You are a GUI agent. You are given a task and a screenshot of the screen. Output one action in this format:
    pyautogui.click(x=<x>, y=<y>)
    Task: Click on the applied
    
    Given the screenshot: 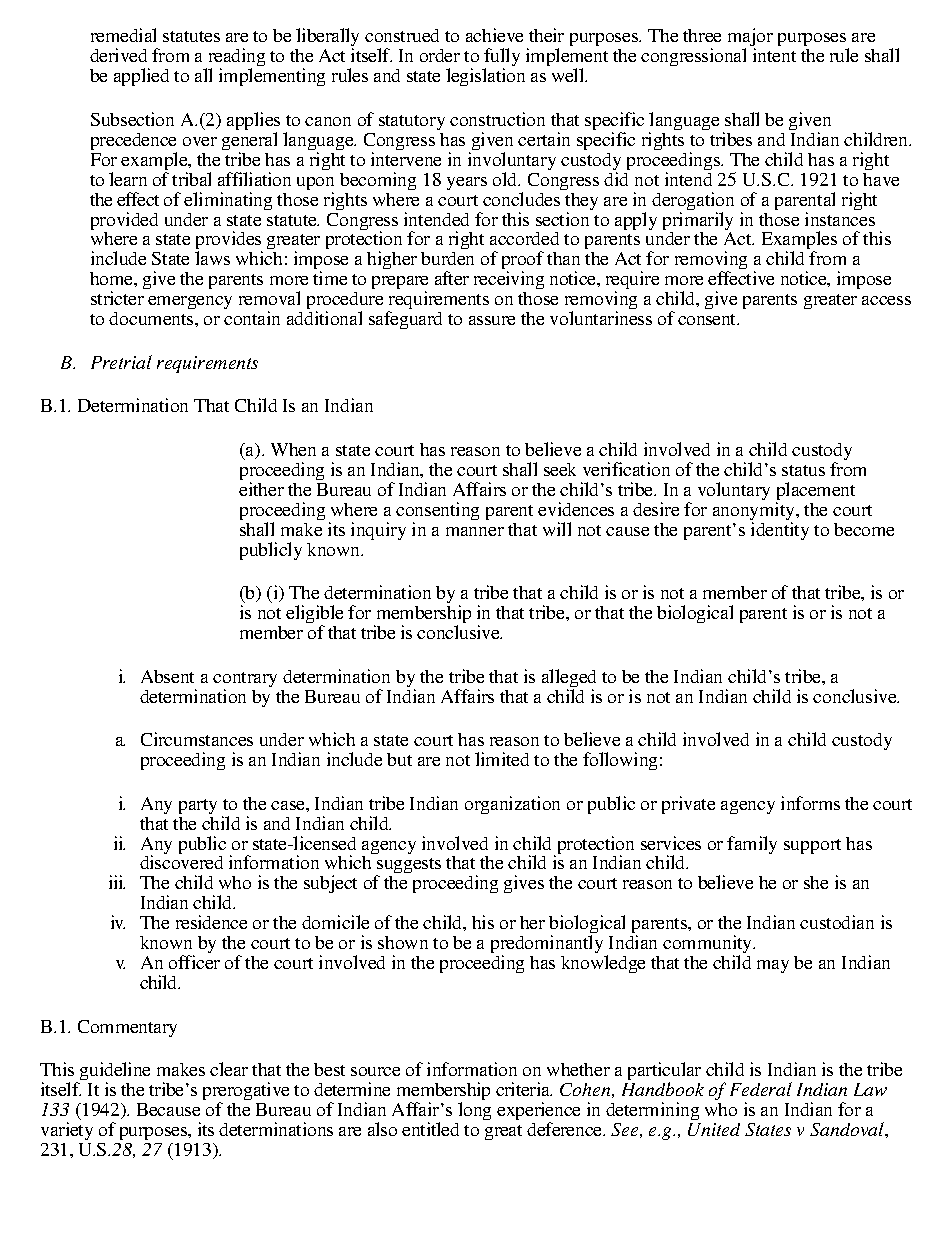 What is the action you would take?
    pyautogui.click(x=141, y=77)
